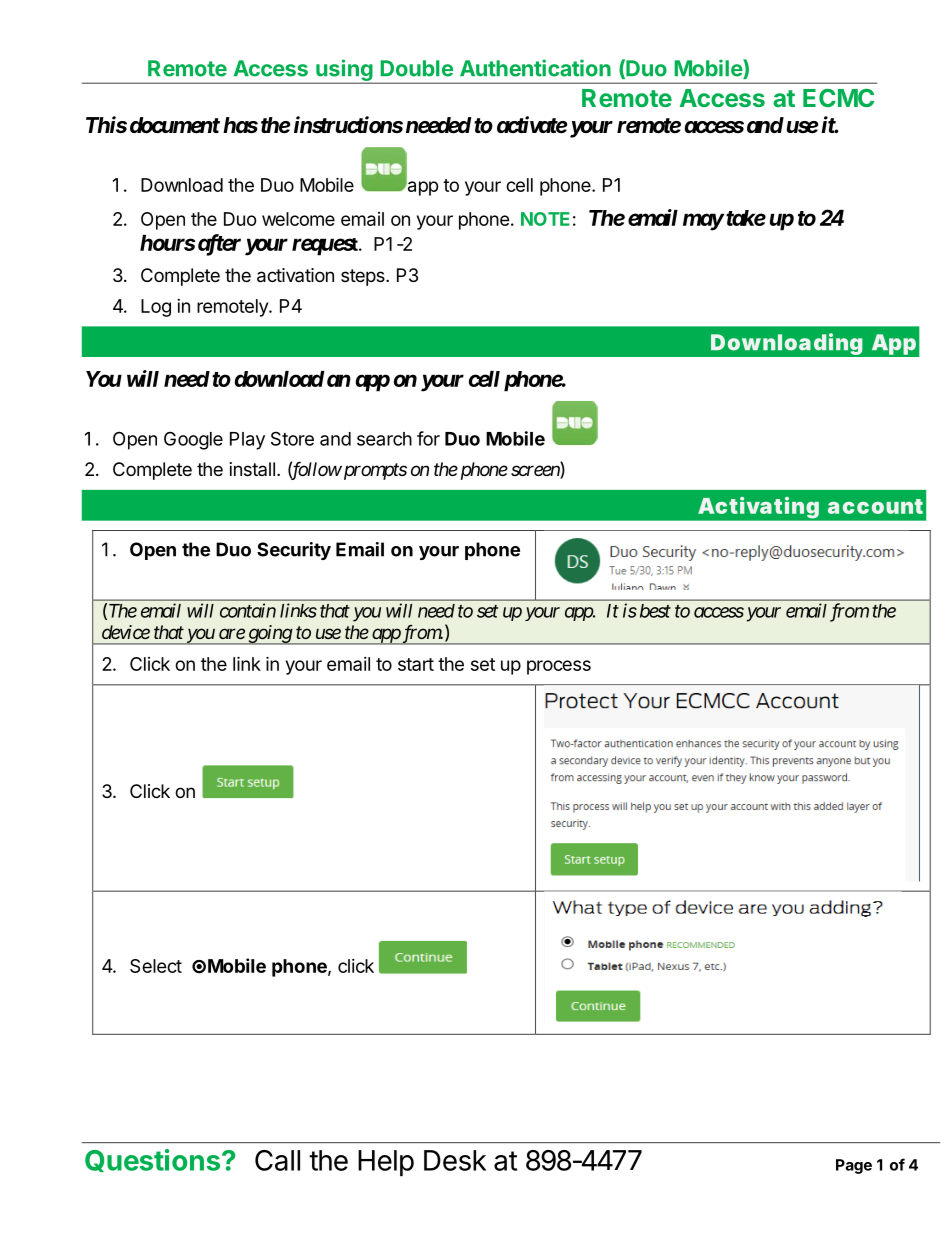  Describe the element at coordinates (156, 308) in the image. I see `Log` at that location.
